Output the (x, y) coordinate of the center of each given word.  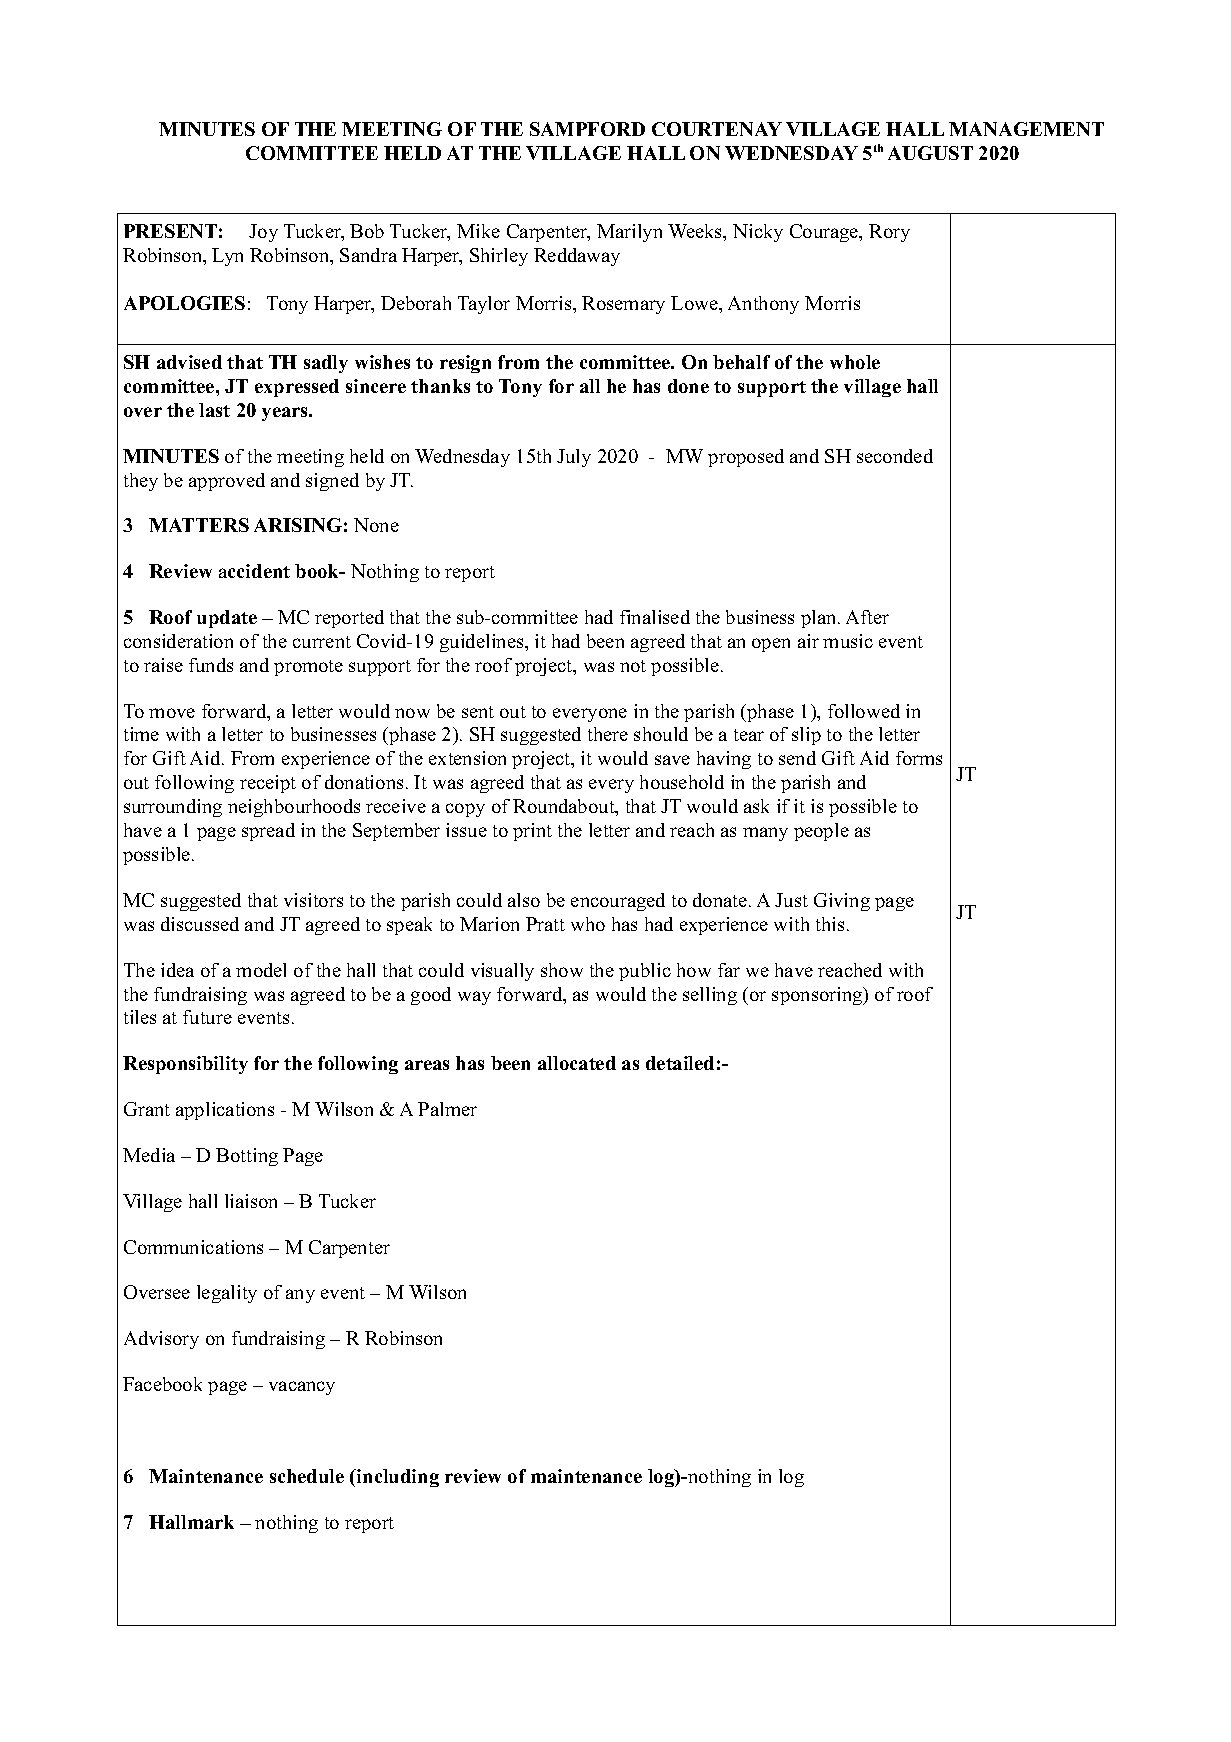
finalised (655, 617)
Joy (263, 233)
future (207, 1017)
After (867, 617)
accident (254, 571)
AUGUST (930, 153)
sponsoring (818, 996)
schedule (307, 1476)
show (562, 970)
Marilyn (629, 233)
